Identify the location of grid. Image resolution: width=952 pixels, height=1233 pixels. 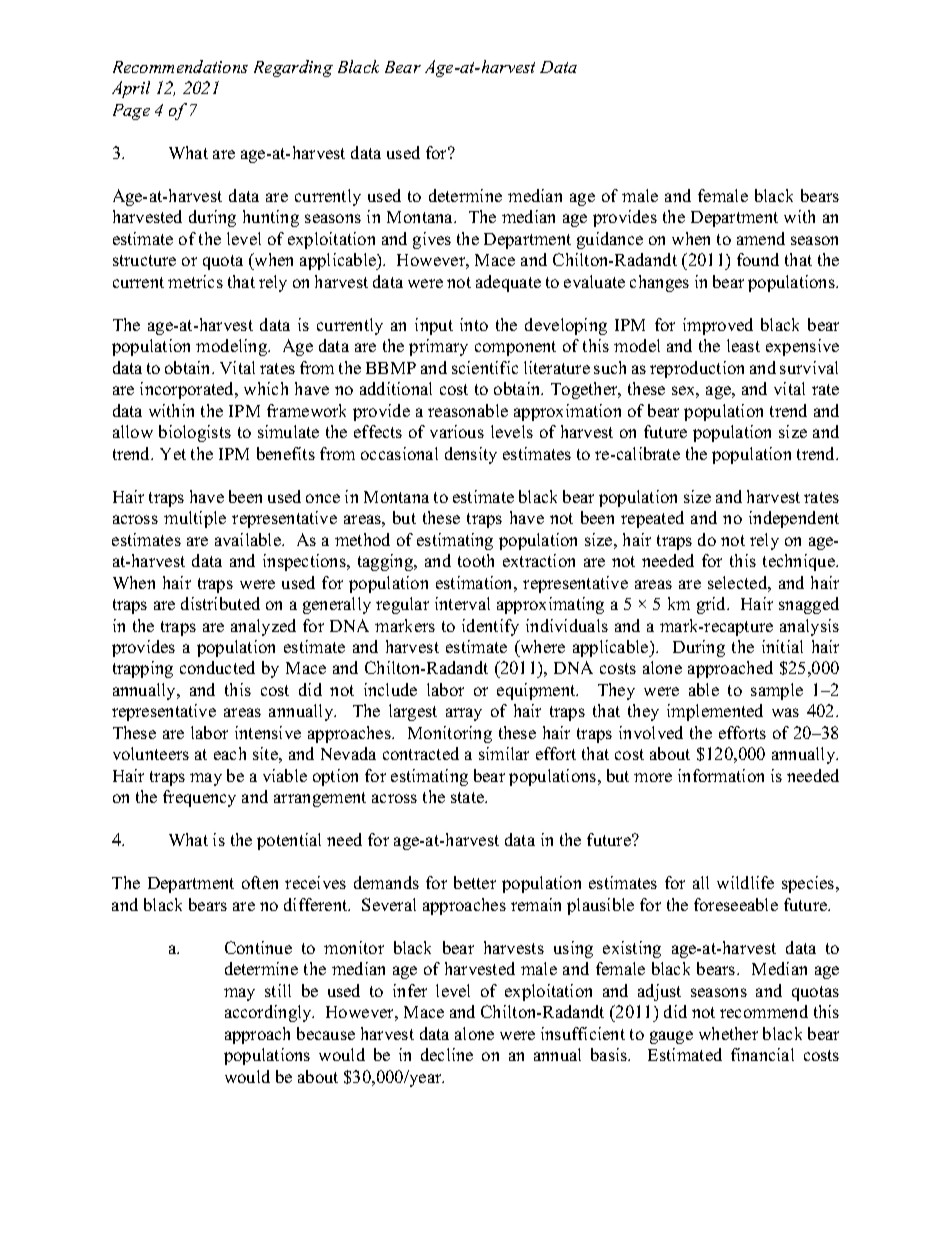
(713, 605).
